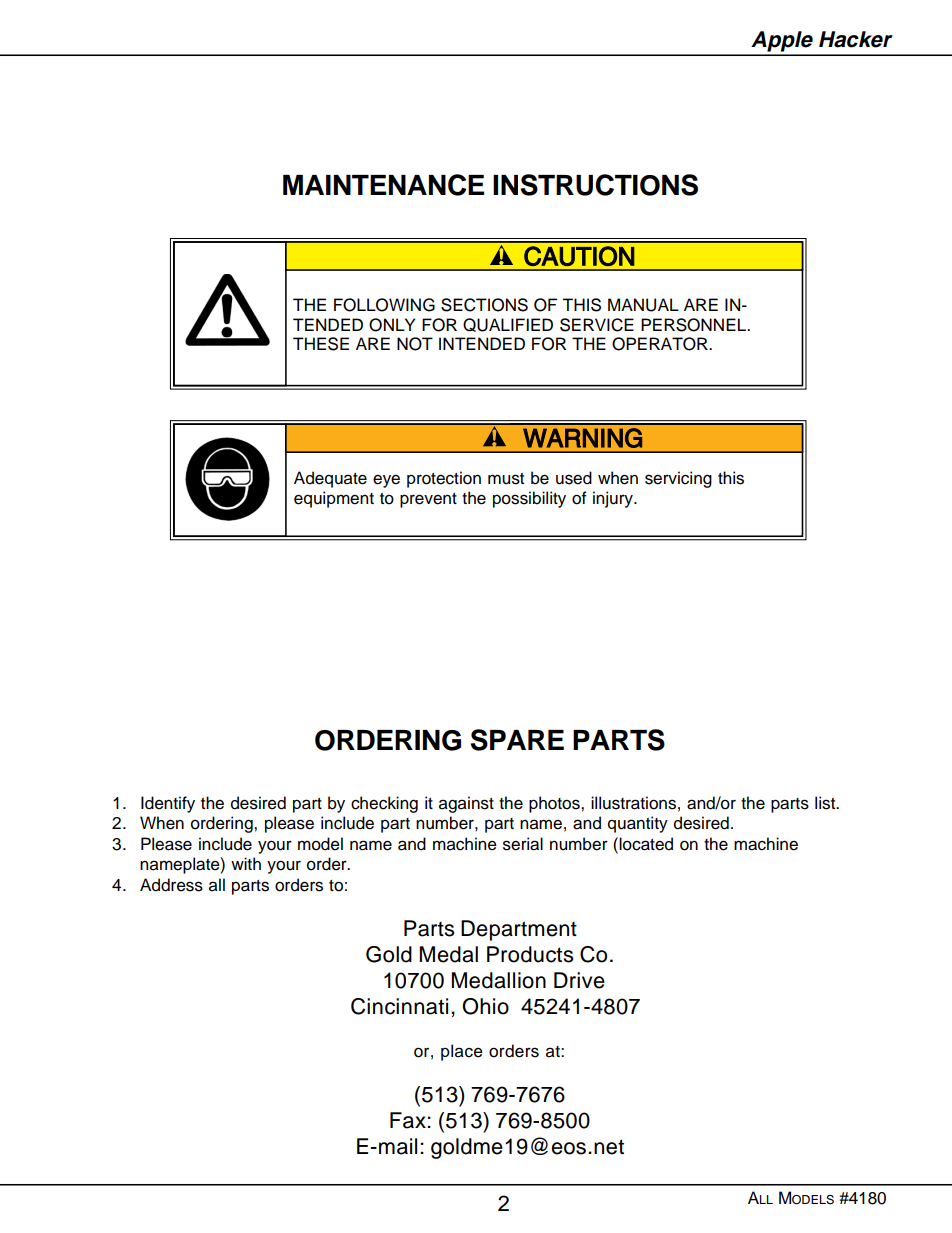 The image size is (952, 1233). Describe the element at coordinates (383, 185) in the screenshot. I see `MAINTENANCE` at that location.
